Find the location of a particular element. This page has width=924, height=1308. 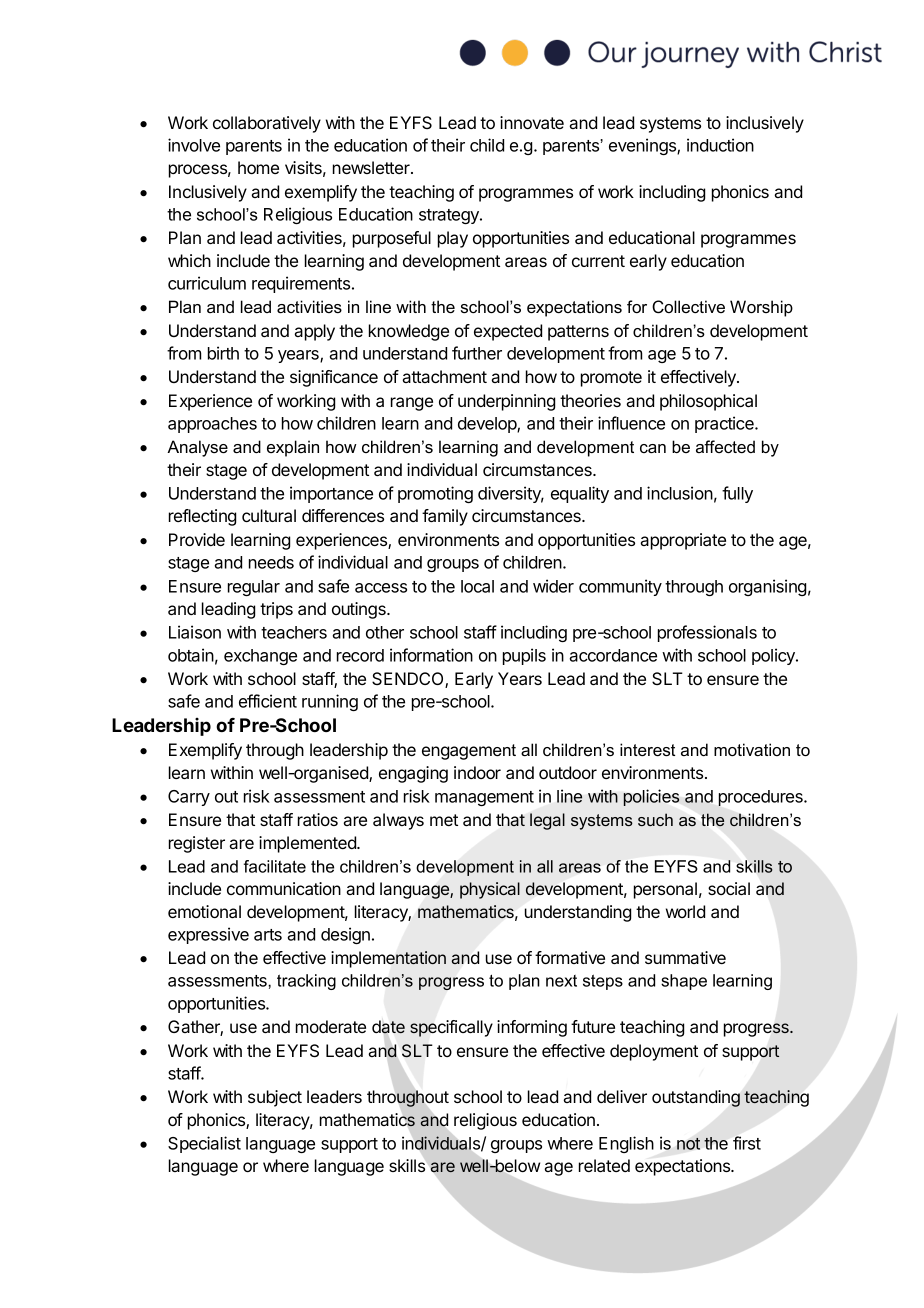

not is located at coordinates (688, 1143).
